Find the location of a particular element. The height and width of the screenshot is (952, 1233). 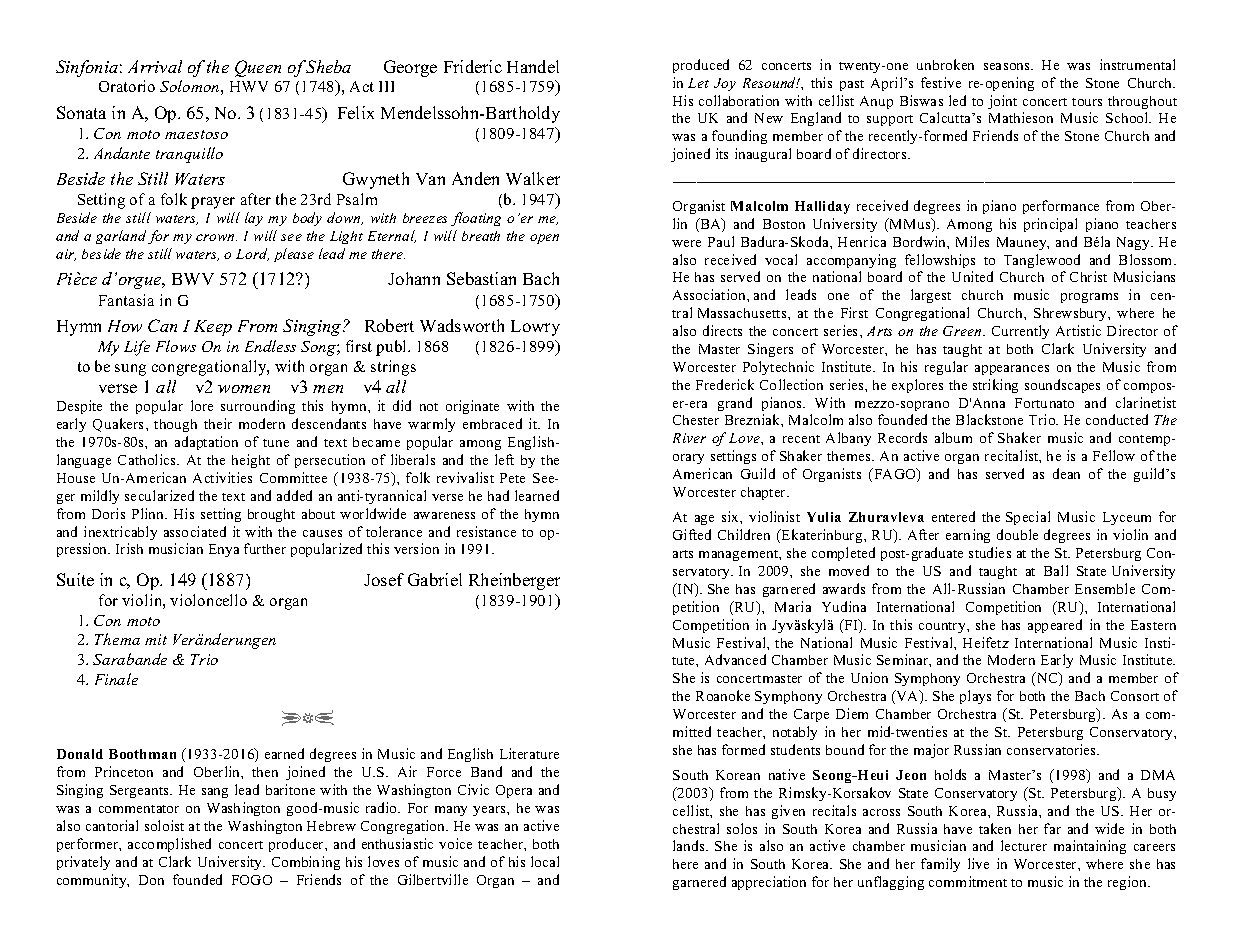

Currently is located at coordinates (1020, 332).
